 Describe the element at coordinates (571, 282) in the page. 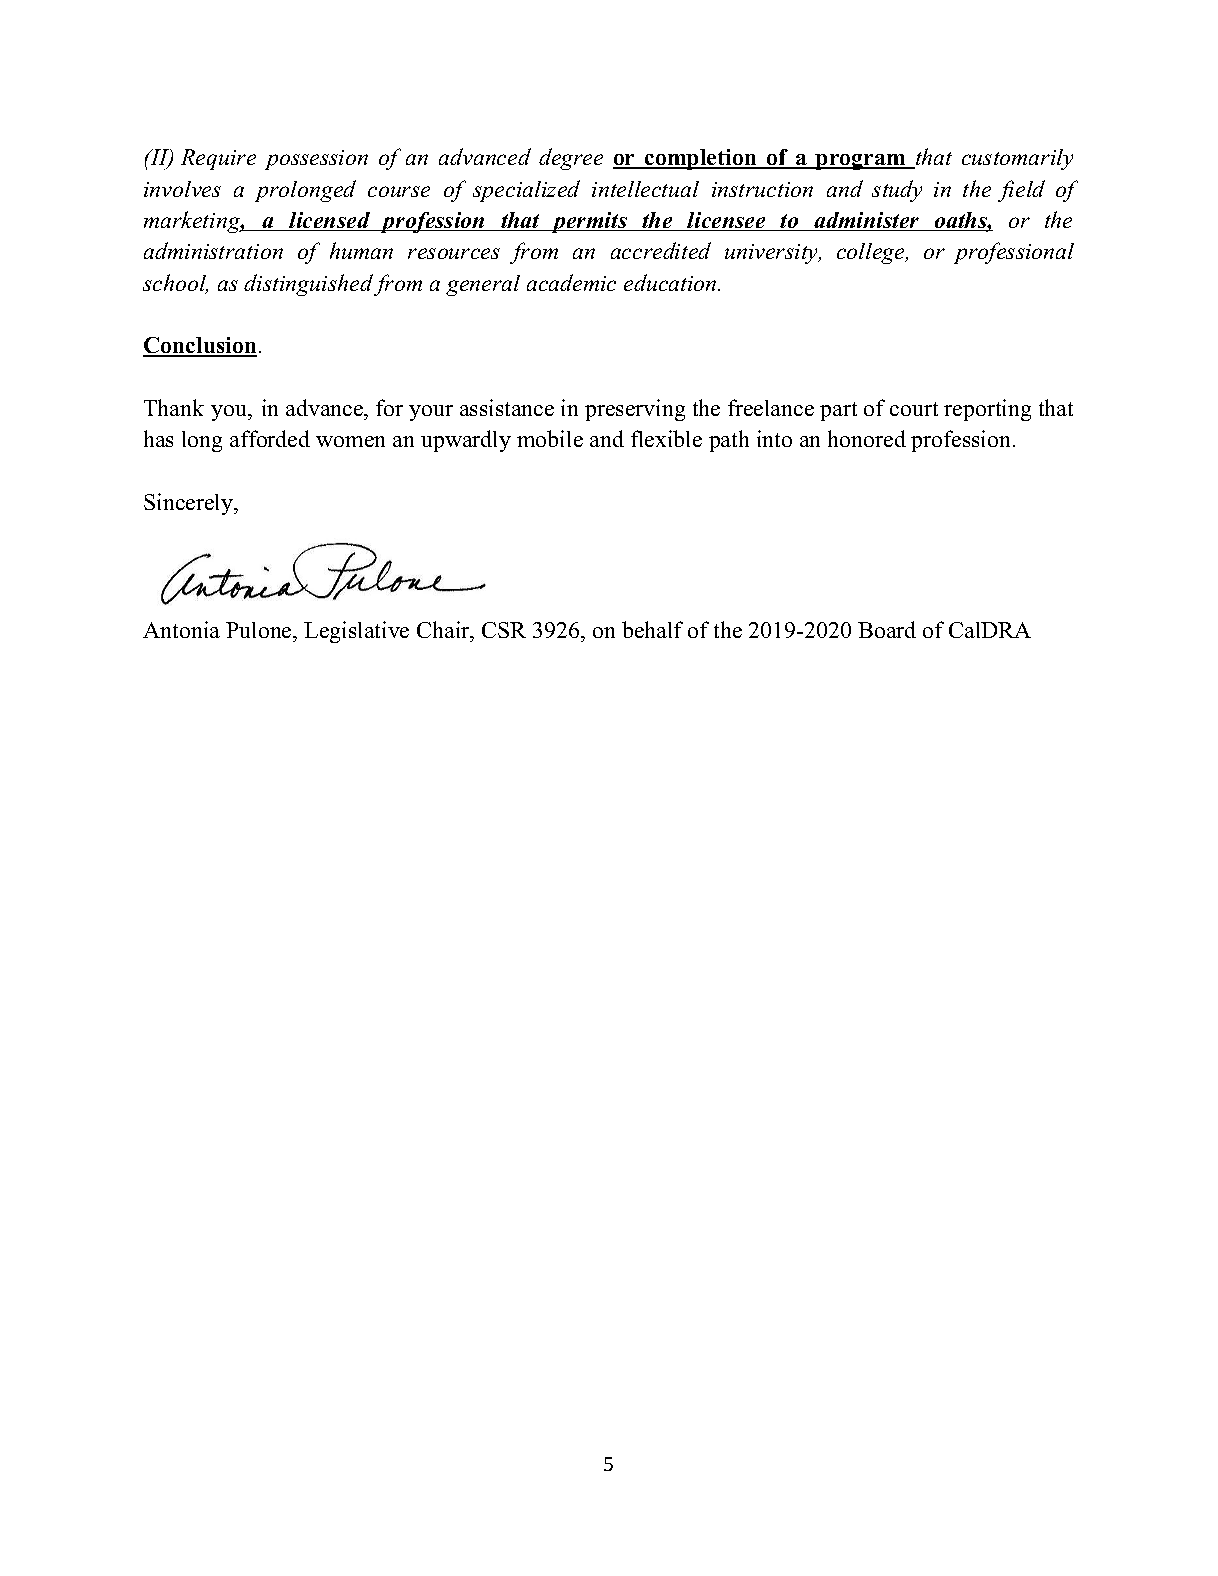

I see `academic` at that location.
